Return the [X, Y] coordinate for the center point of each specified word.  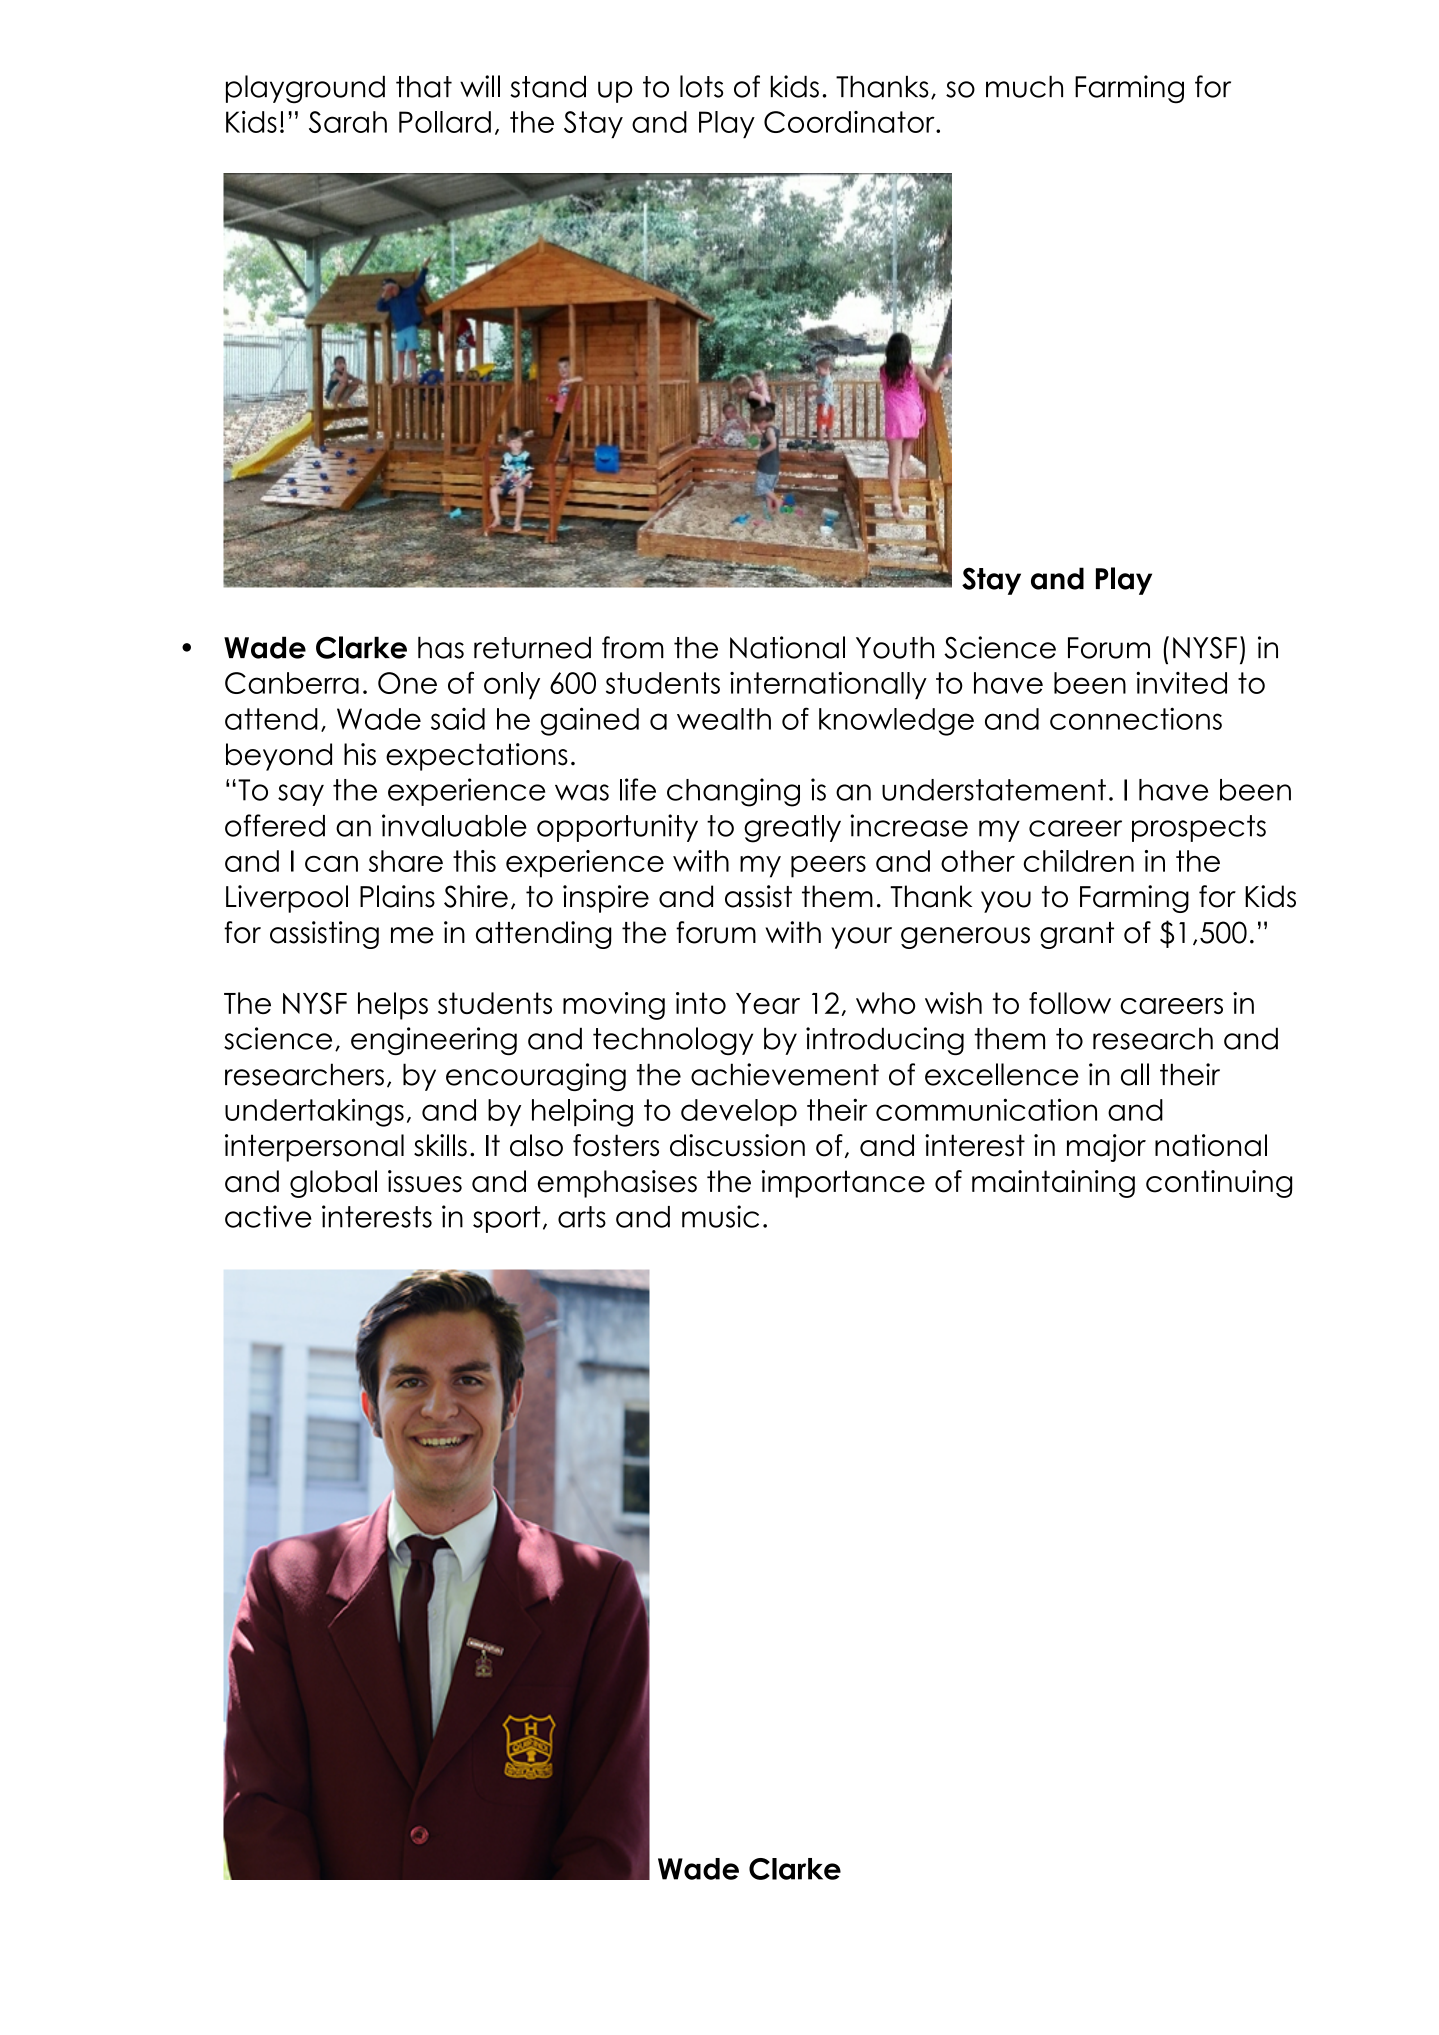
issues [425, 1181]
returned [532, 647]
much [1024, 87]
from [633, 647]
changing [733, 792]
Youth [895, 647]
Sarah [348, 122]
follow [1070, 1003]
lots [701, 86]
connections [1136, 718]
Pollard [445, 122]
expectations [477, 757]
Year [768, 1003]
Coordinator [850, 122]
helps [393, 1006]
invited [1181, 683]
